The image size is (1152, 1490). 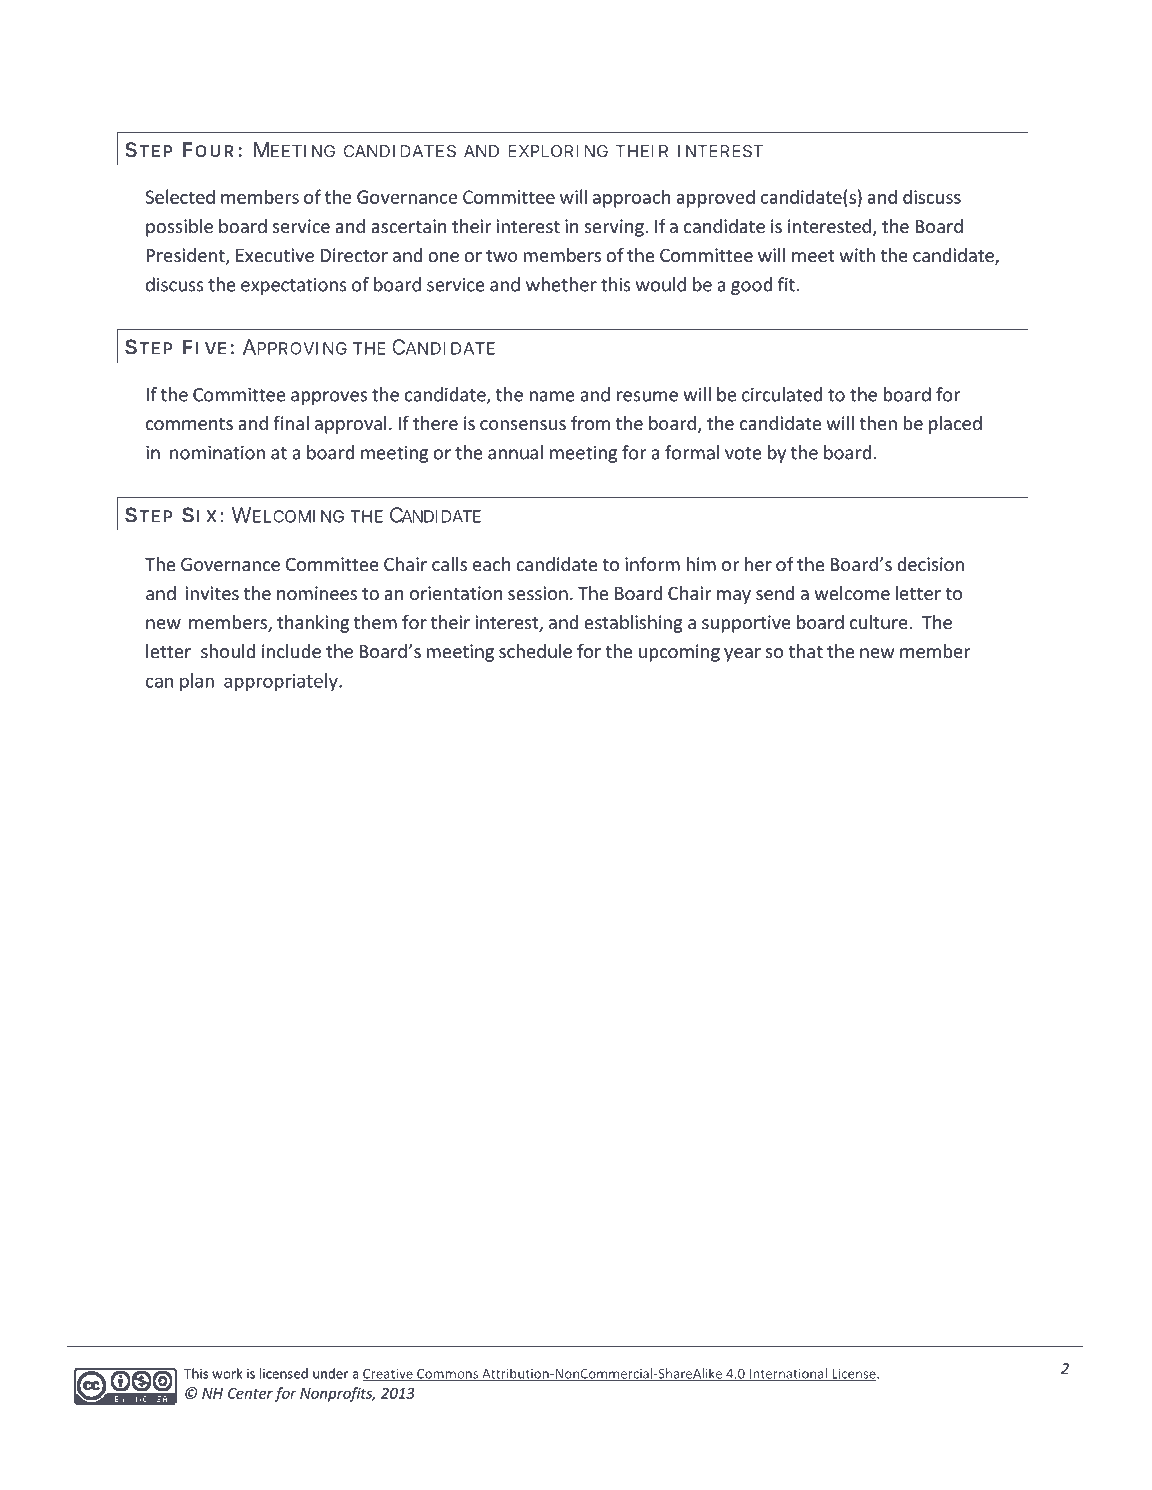 I want to click on work, so click(x=227, y=1373).
